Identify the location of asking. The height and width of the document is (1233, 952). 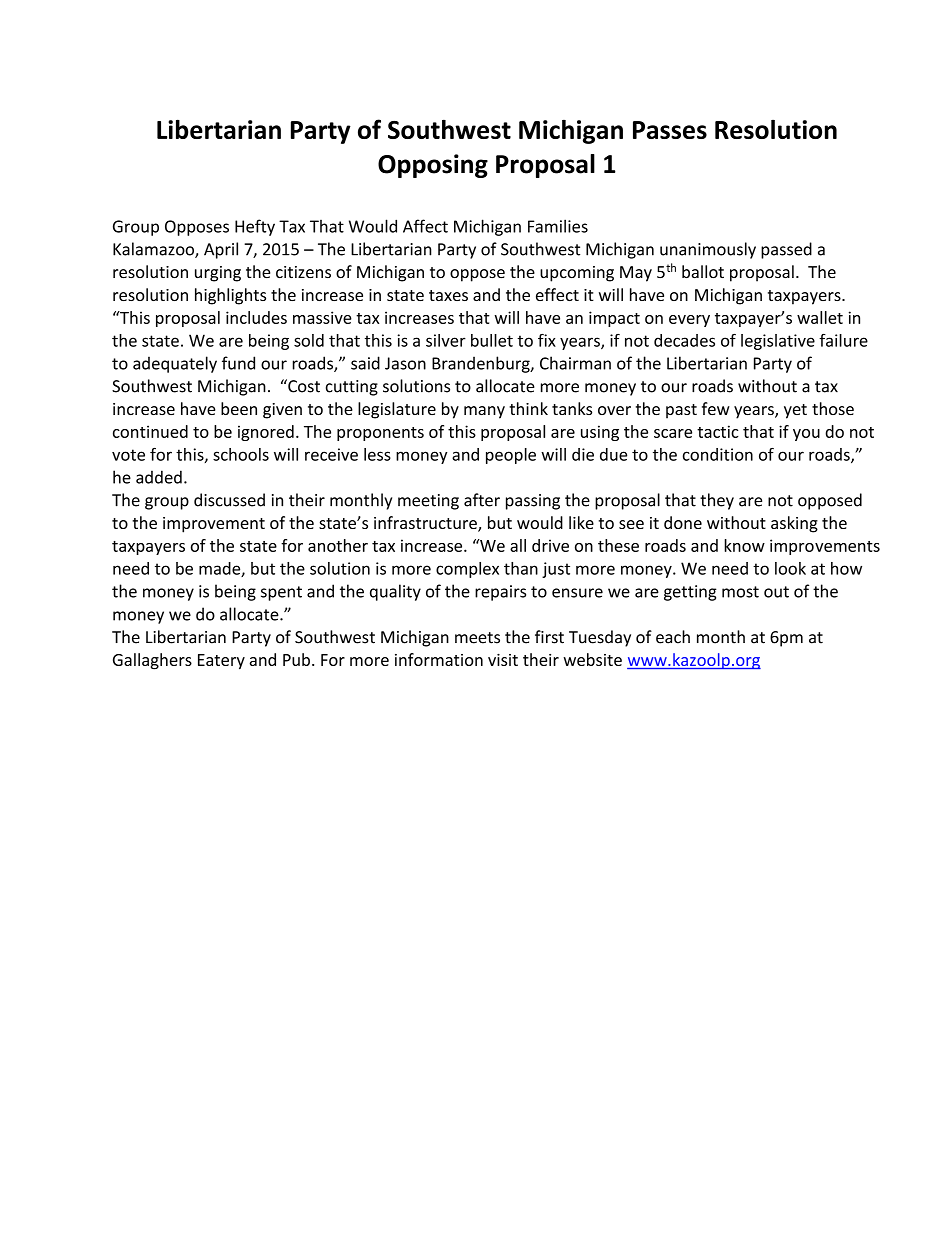
(794, 524).
